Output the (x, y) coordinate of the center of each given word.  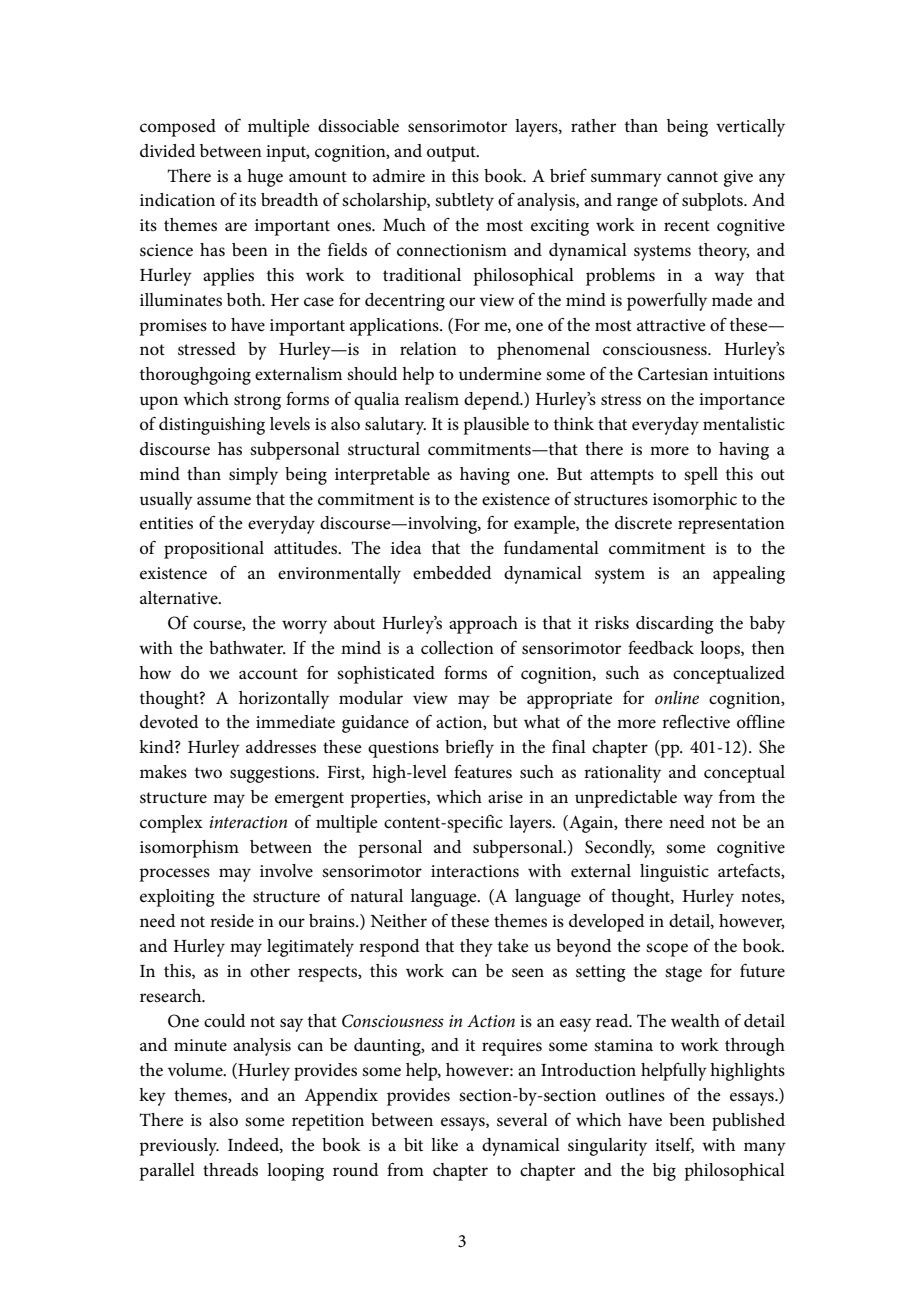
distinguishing (212, 426)
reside (232, 921)
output (452, 154)
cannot (692, 177)
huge (265, 178)
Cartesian (673, 374)
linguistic (674, 873)
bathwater (247, 648)
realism (432, 398)
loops (721, 650)
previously (179, 1147)
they (476, 948)
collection (457, 648)
